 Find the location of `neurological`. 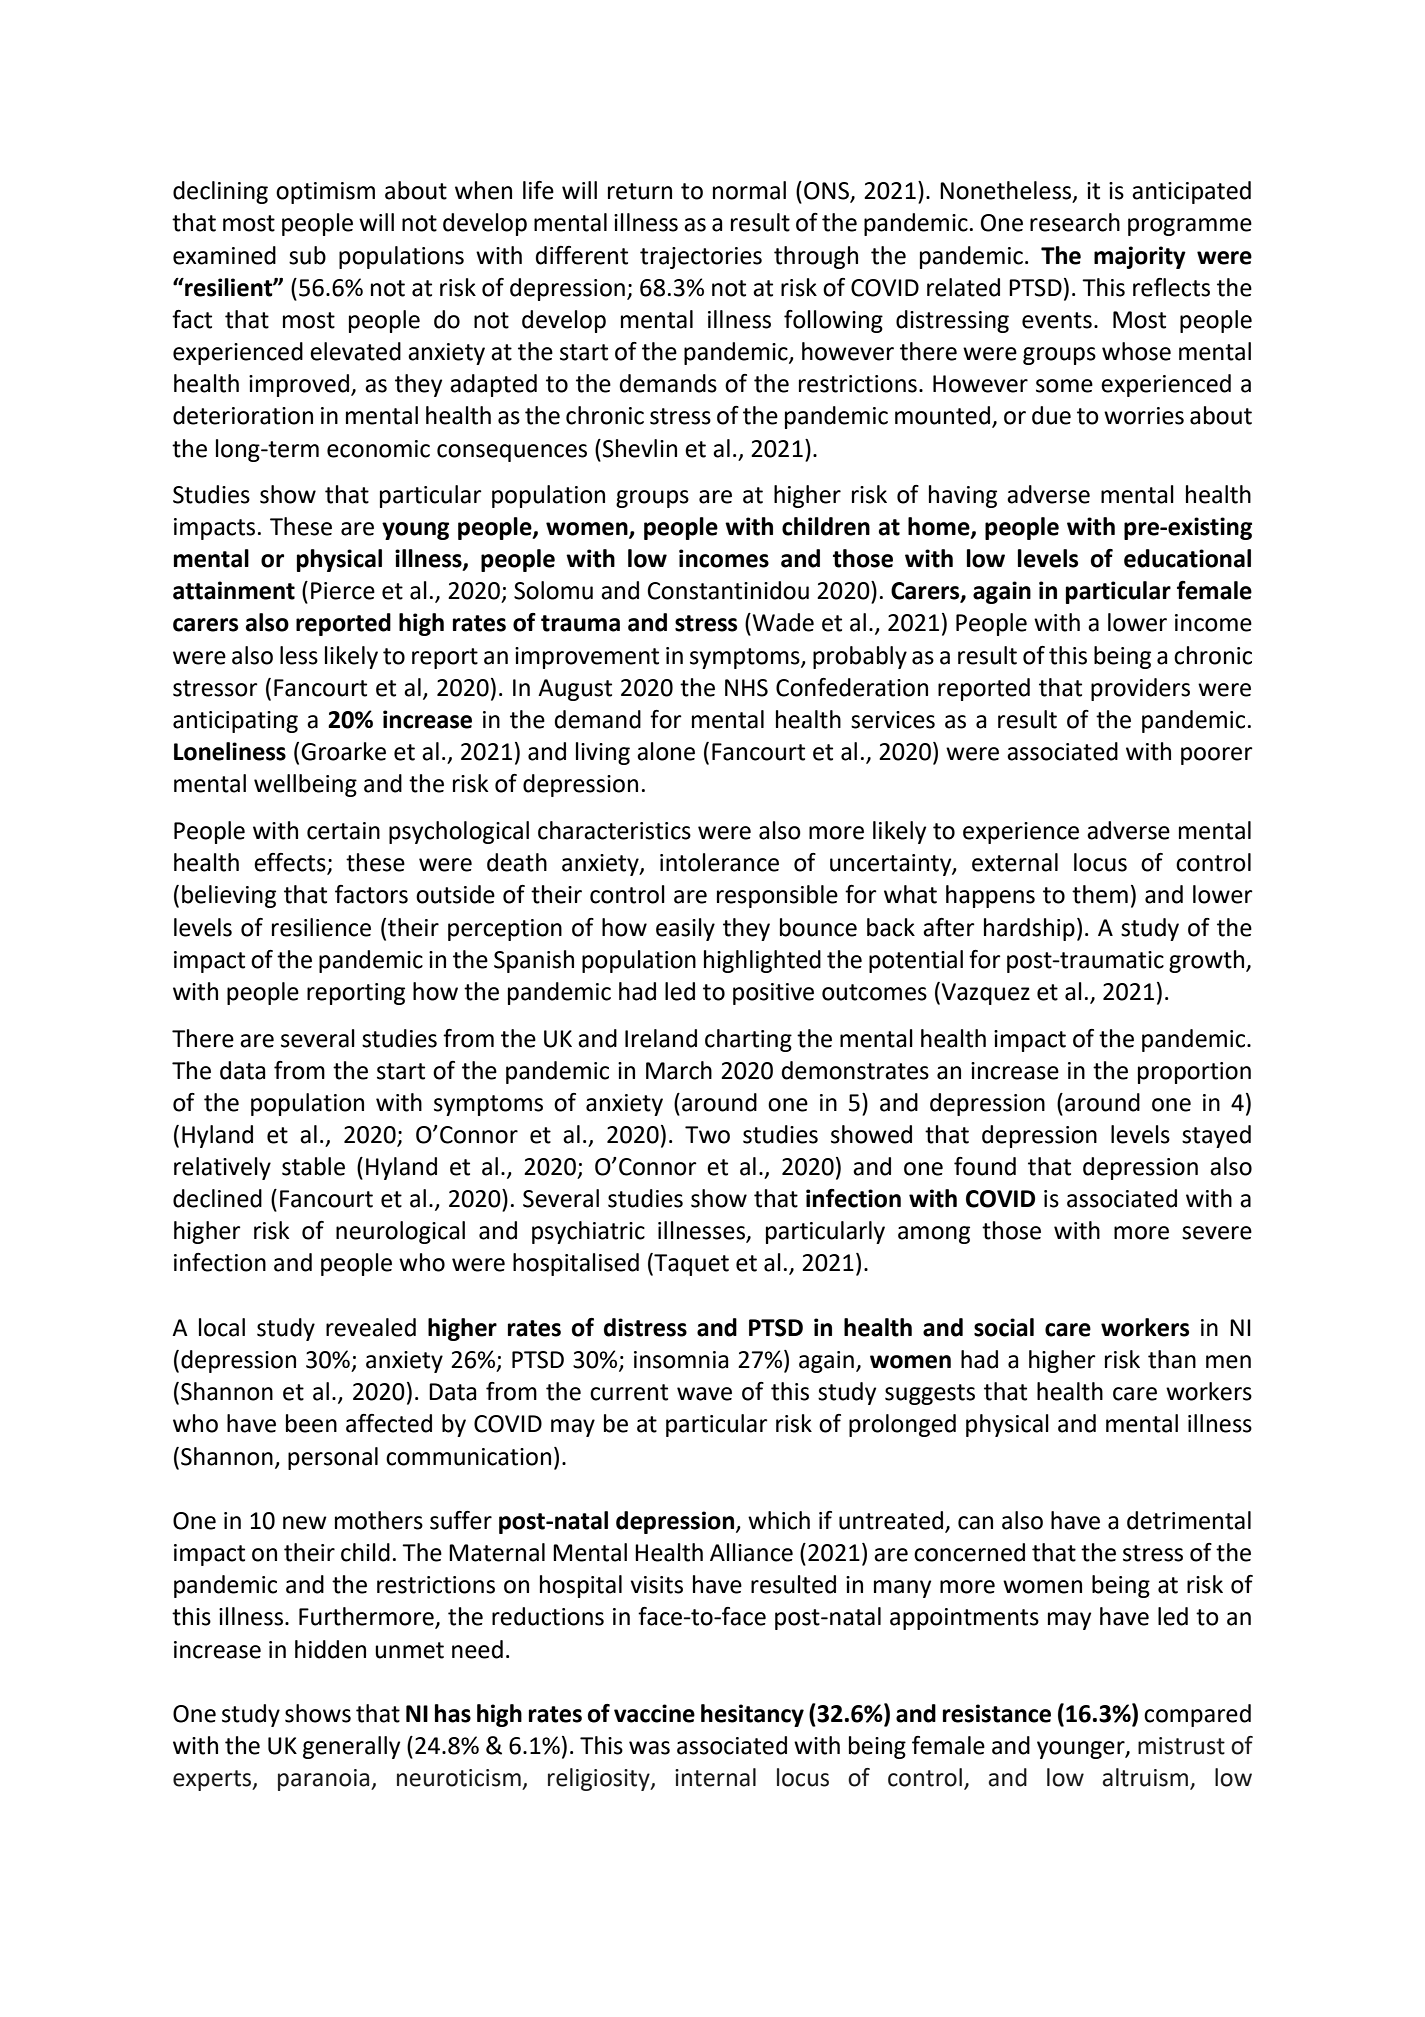

neurological is located at coordinates (400, 1232).
